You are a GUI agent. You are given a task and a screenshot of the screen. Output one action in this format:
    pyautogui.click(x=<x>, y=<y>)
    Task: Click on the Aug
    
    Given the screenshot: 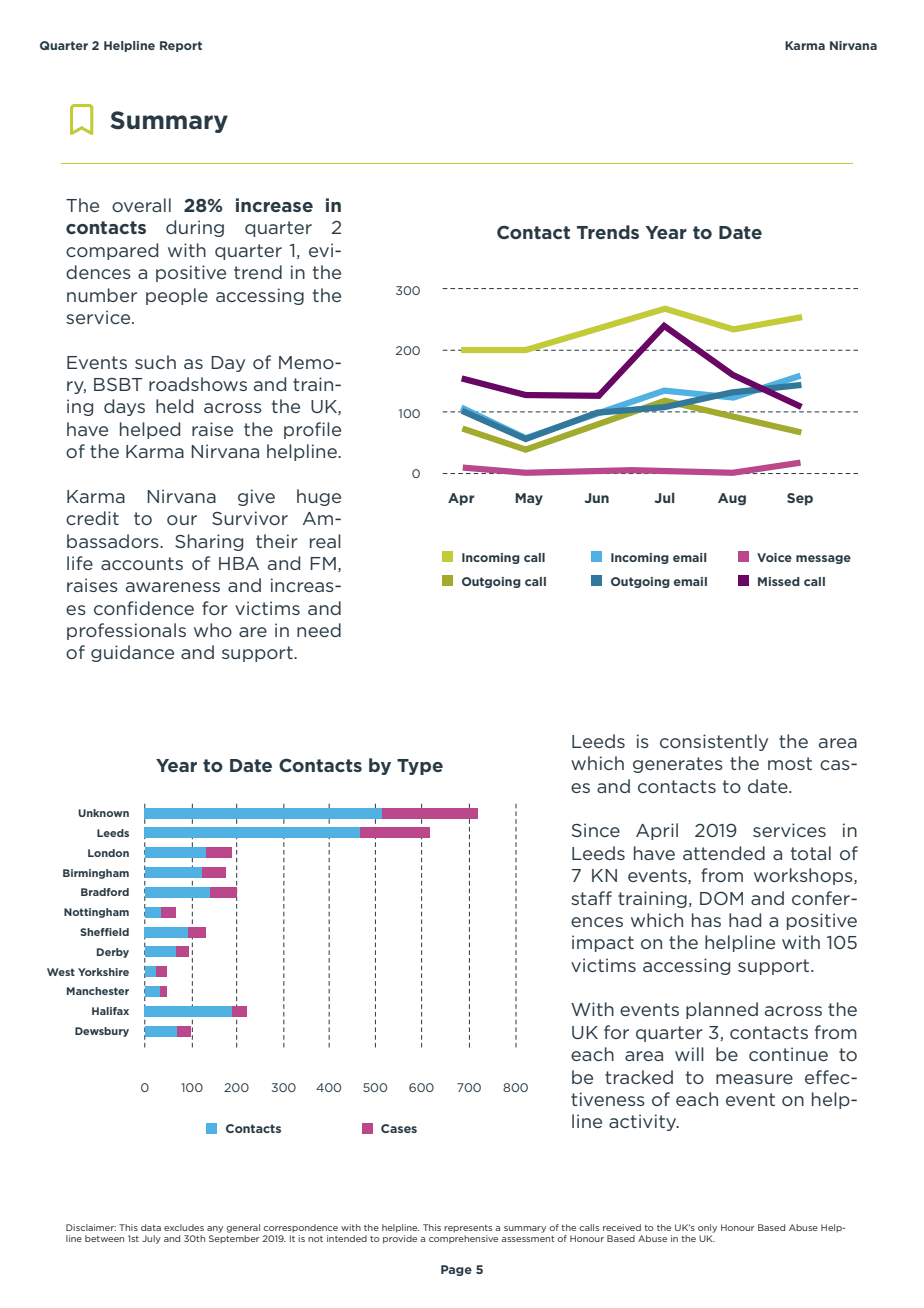 What is the action you would take?
    pyautogui.click(x=732, y=499)
